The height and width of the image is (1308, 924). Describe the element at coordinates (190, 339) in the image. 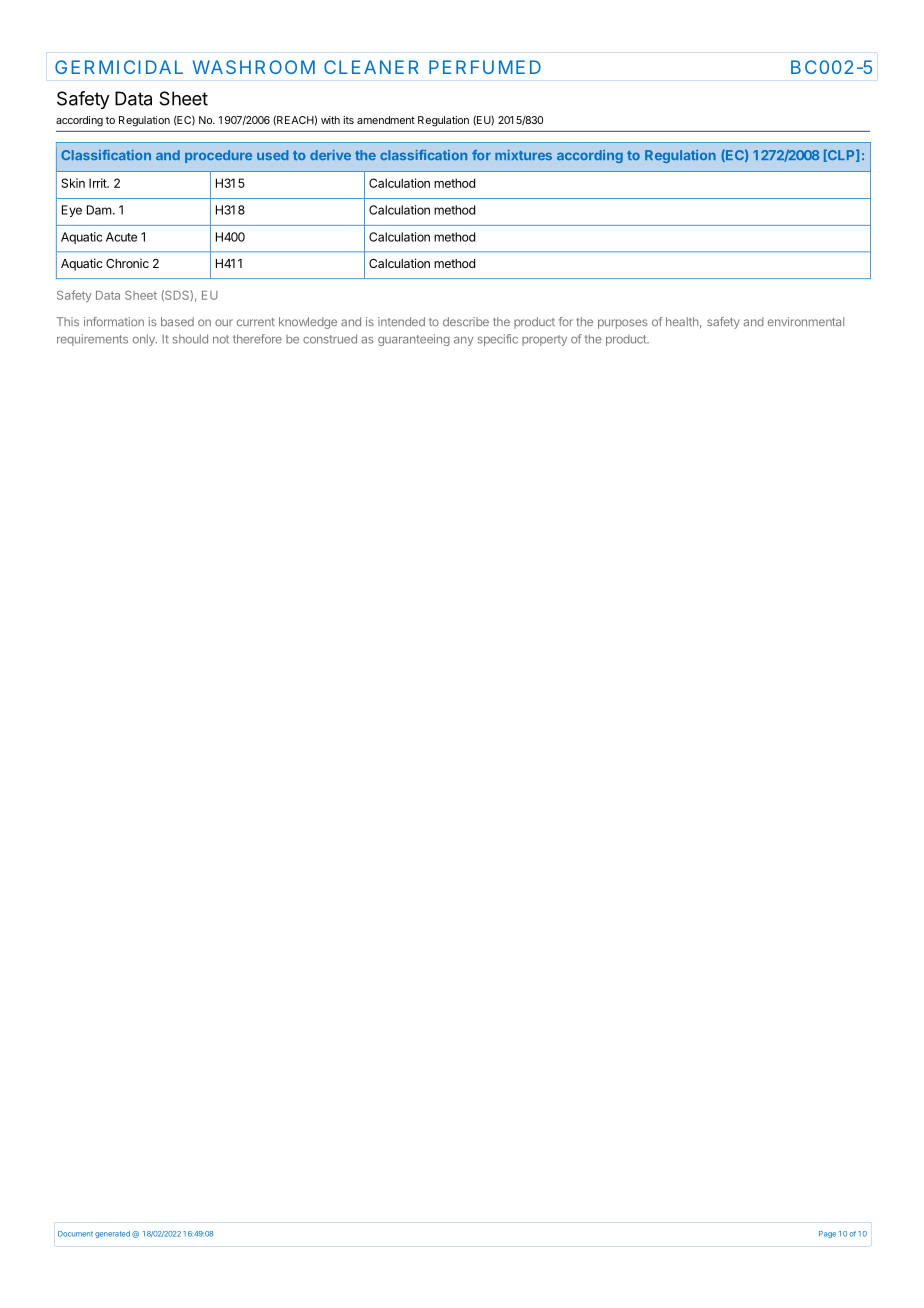

I see `should` at that location.
